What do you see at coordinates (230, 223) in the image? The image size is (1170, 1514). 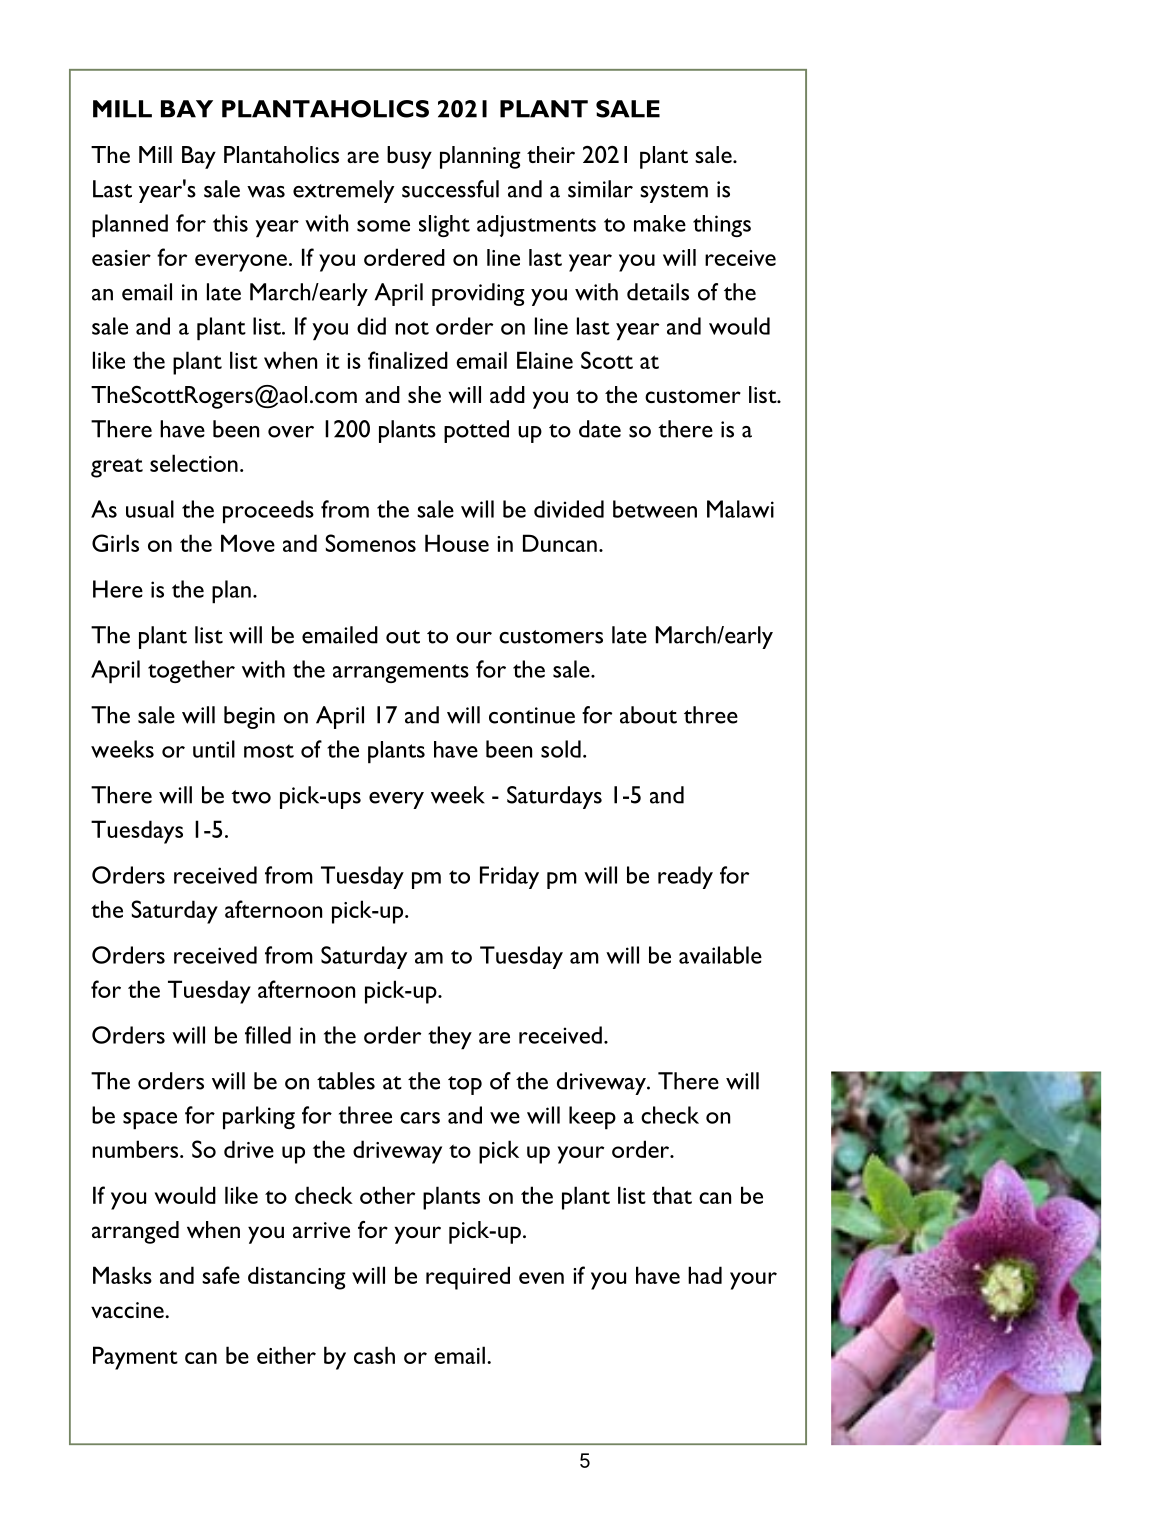 I see `this` at bounding box center [230, 223].
